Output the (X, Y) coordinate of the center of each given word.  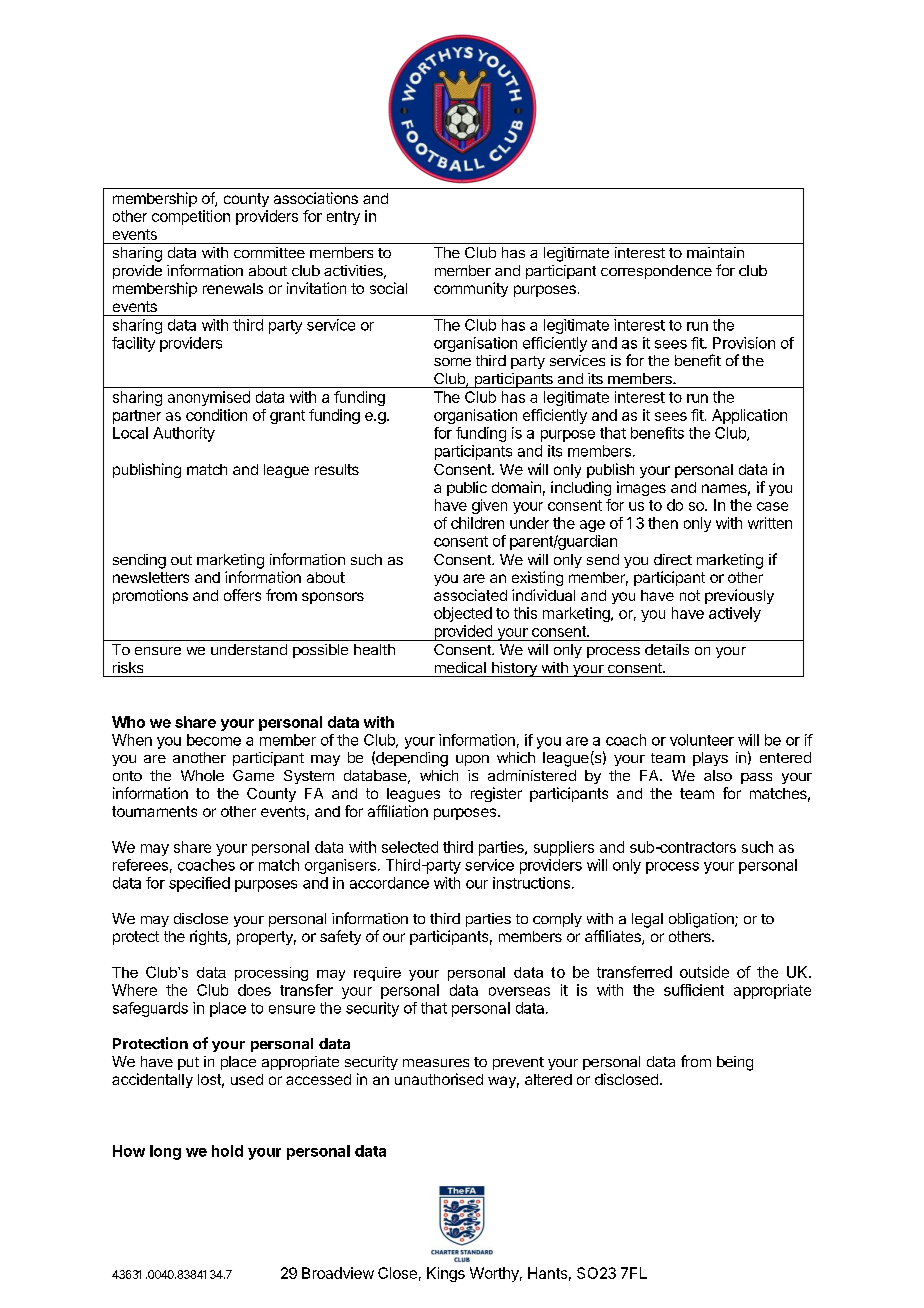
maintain (715, 252)
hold (227, 1151)
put (188, 1063)
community (471, 289)
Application (749, 416)
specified (199, 884)
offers (242, 595)
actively (735, 614)
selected (410, 847)
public (467, 488)
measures (436, 1063)
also (718, 775)
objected (463, 614)
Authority (184, 434)
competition (191, 217)
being (735, 1063)
